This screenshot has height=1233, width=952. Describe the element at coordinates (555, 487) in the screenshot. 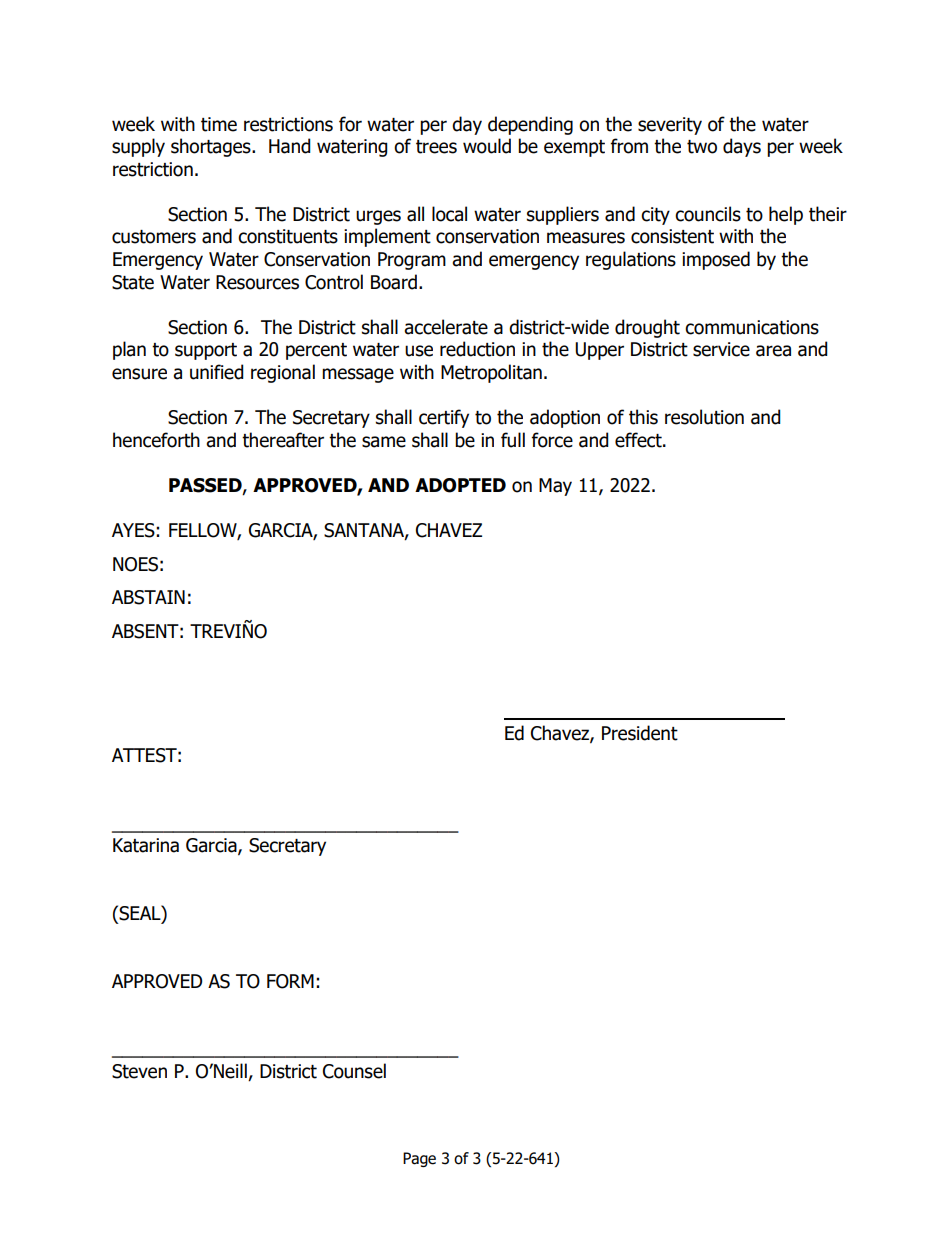

I see `May` at that location.
